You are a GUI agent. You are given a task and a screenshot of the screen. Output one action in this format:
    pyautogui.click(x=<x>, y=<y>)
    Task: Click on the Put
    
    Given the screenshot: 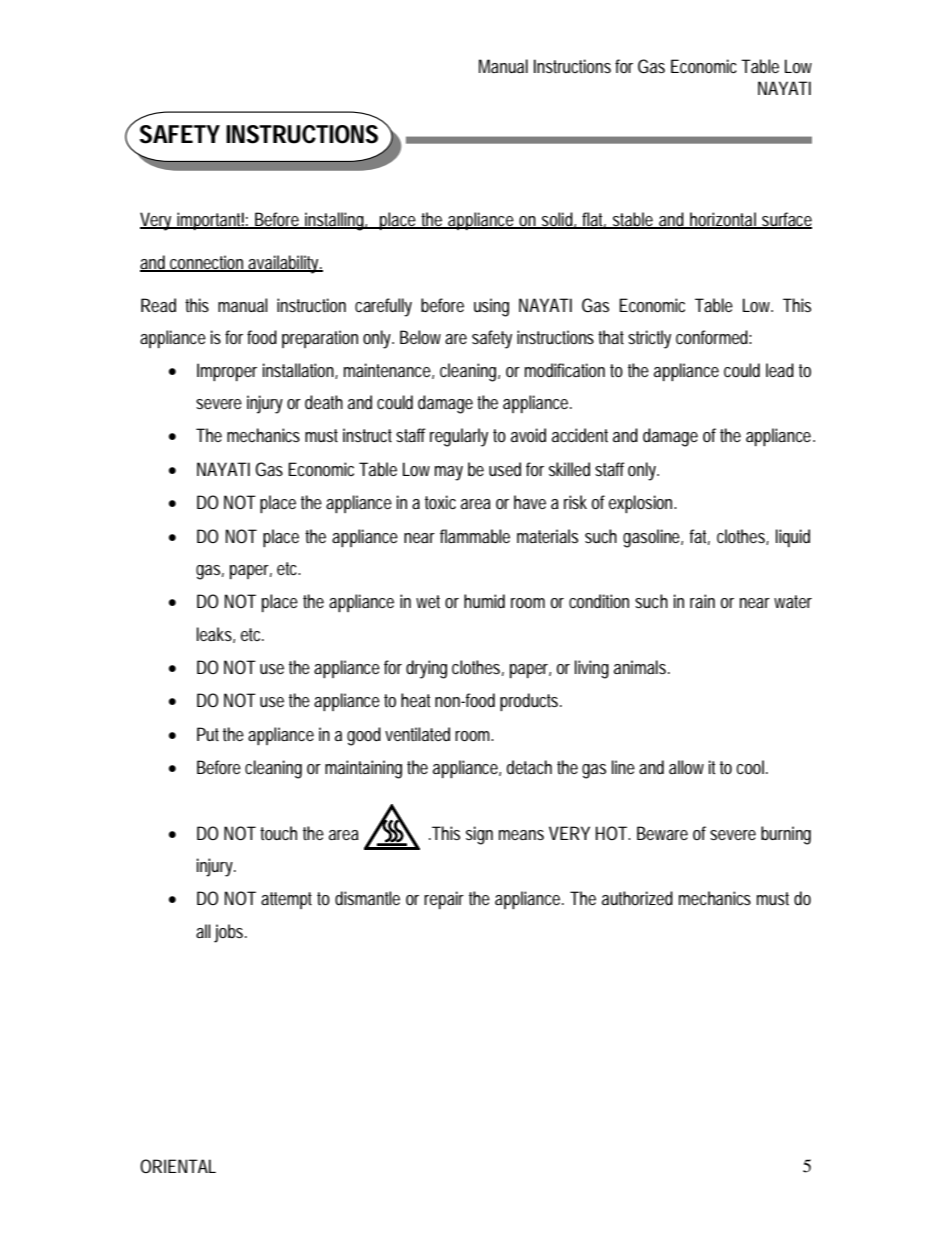 What is the action you would take?
    pyautogui.click(x=208, y=734)
